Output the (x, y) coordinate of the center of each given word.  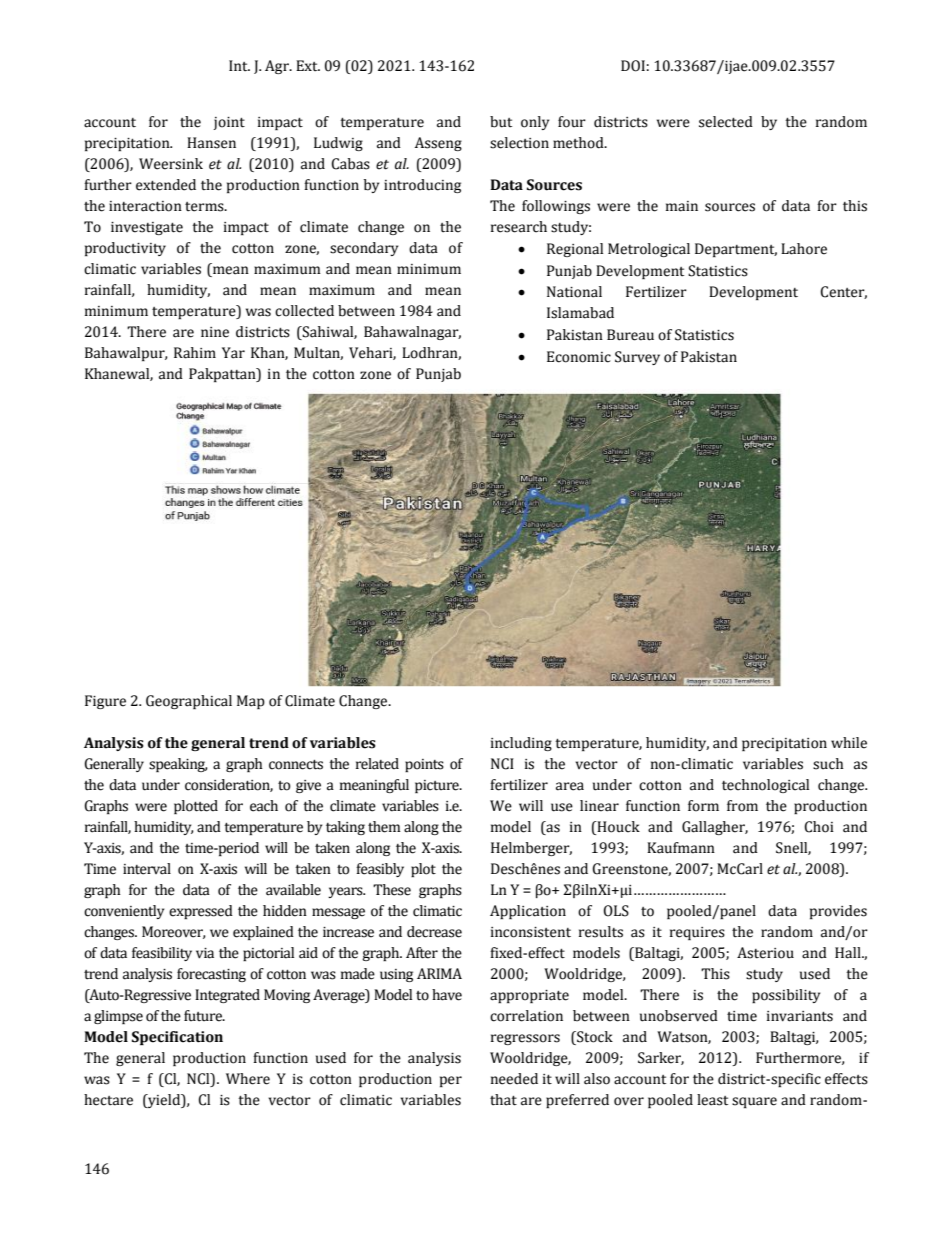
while (849, 743)
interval (147, 869)
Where (248, 1079)
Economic (579, 357)
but (501, 122)
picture (438, 786)
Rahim (195, 353)
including (521, 744)
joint (229, 123)
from (742, 806)
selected (726, 122)
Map (251, 702)
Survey (637, 358)
